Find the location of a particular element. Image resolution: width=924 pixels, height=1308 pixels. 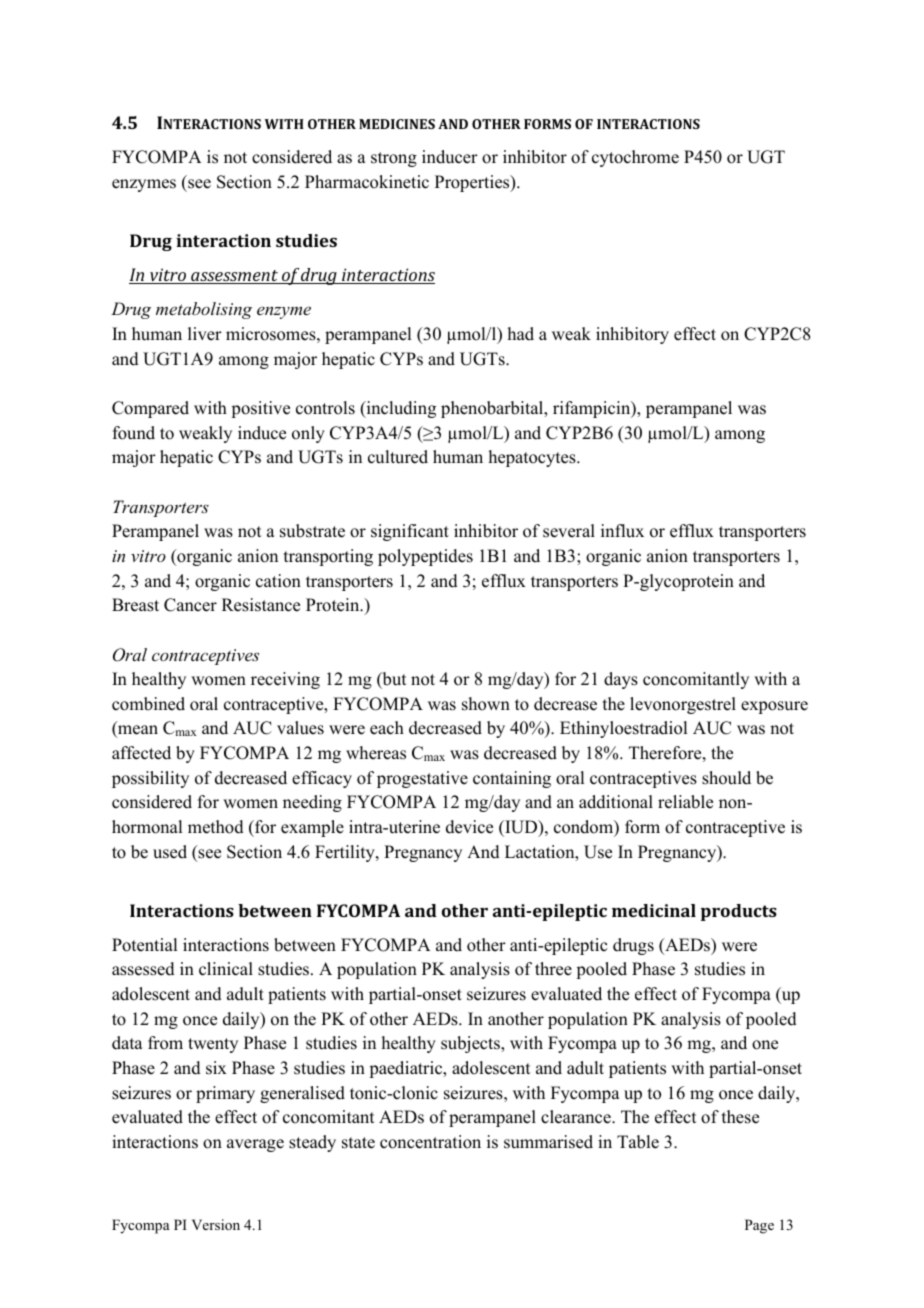

Version is located at coordinates (216, 1224).
